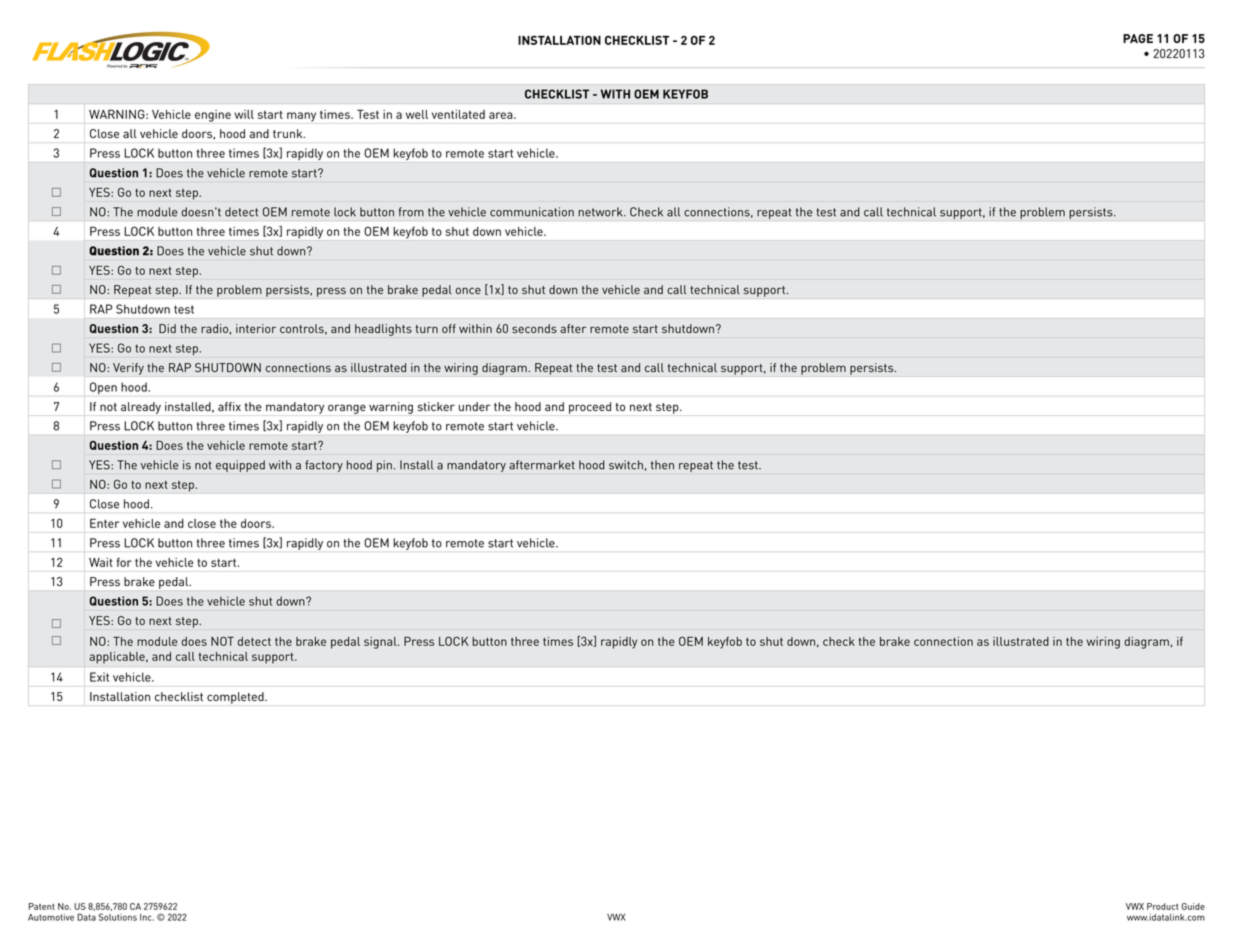 This image has height=952, width=1233. Describe the element at coordinates (626, 465) in the image. I see `switch` at that location.
